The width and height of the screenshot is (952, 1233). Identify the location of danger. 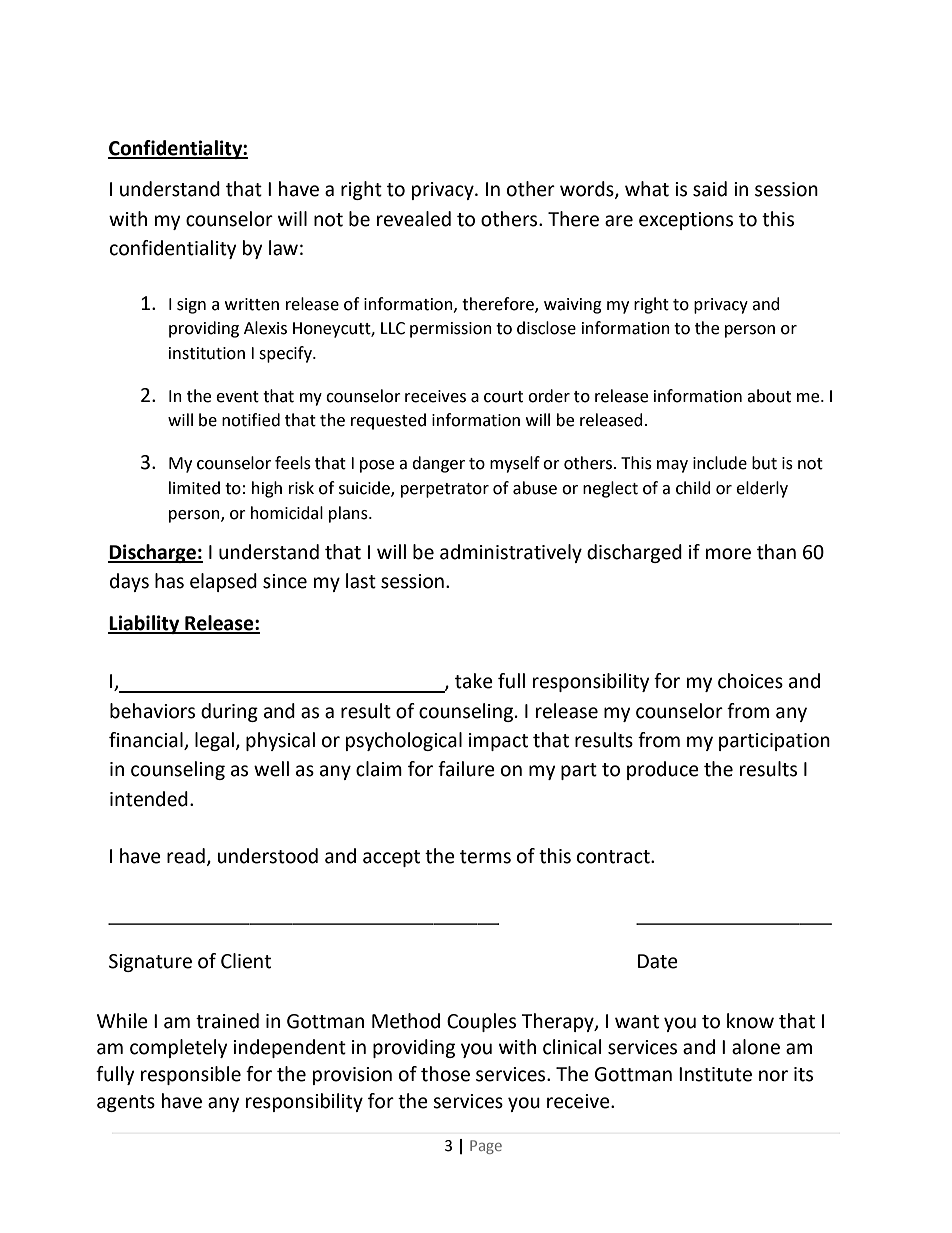
(438, 464).
